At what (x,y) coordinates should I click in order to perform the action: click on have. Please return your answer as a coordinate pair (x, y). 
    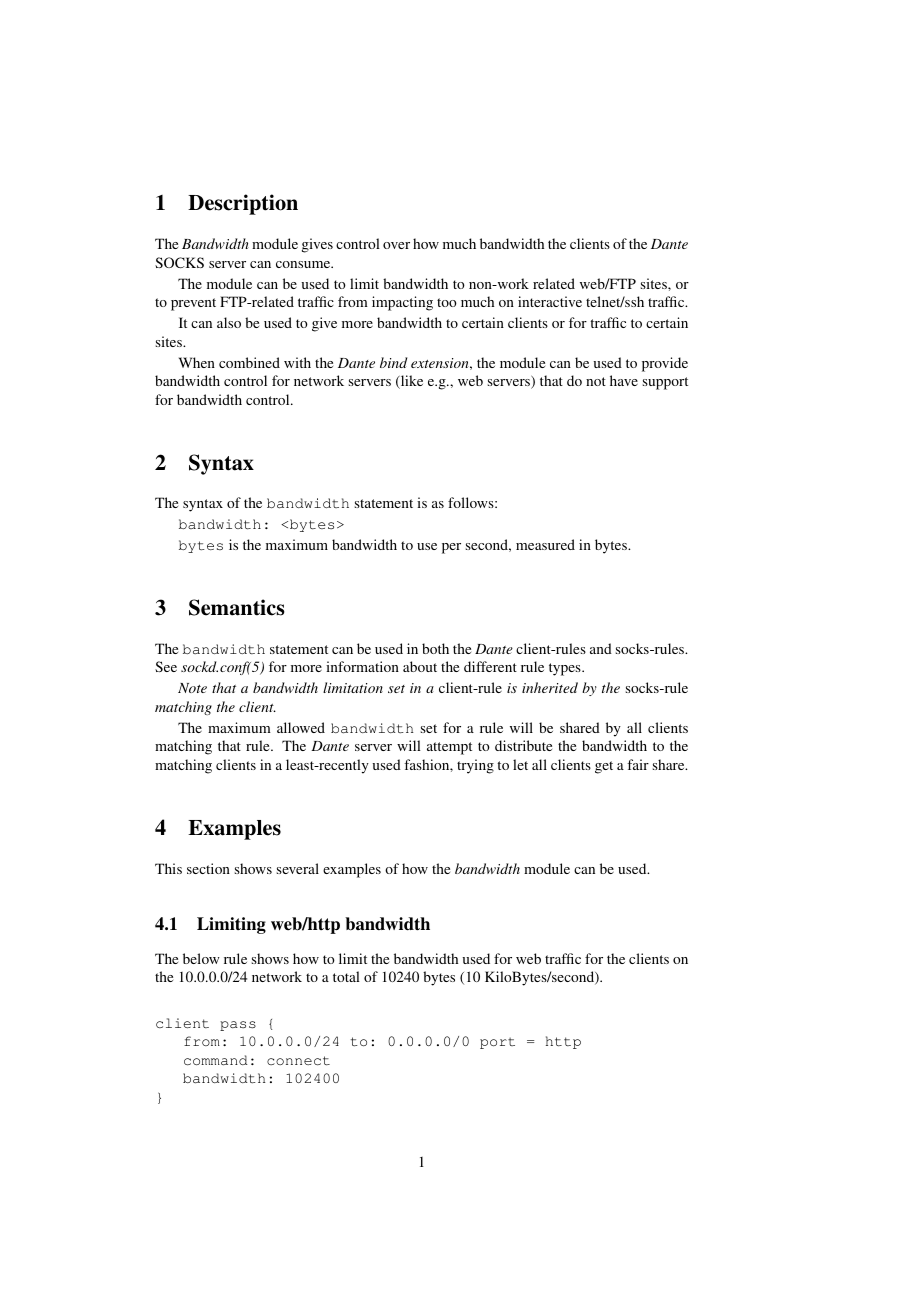
    Looking at the image, I should click on (624, 380).
